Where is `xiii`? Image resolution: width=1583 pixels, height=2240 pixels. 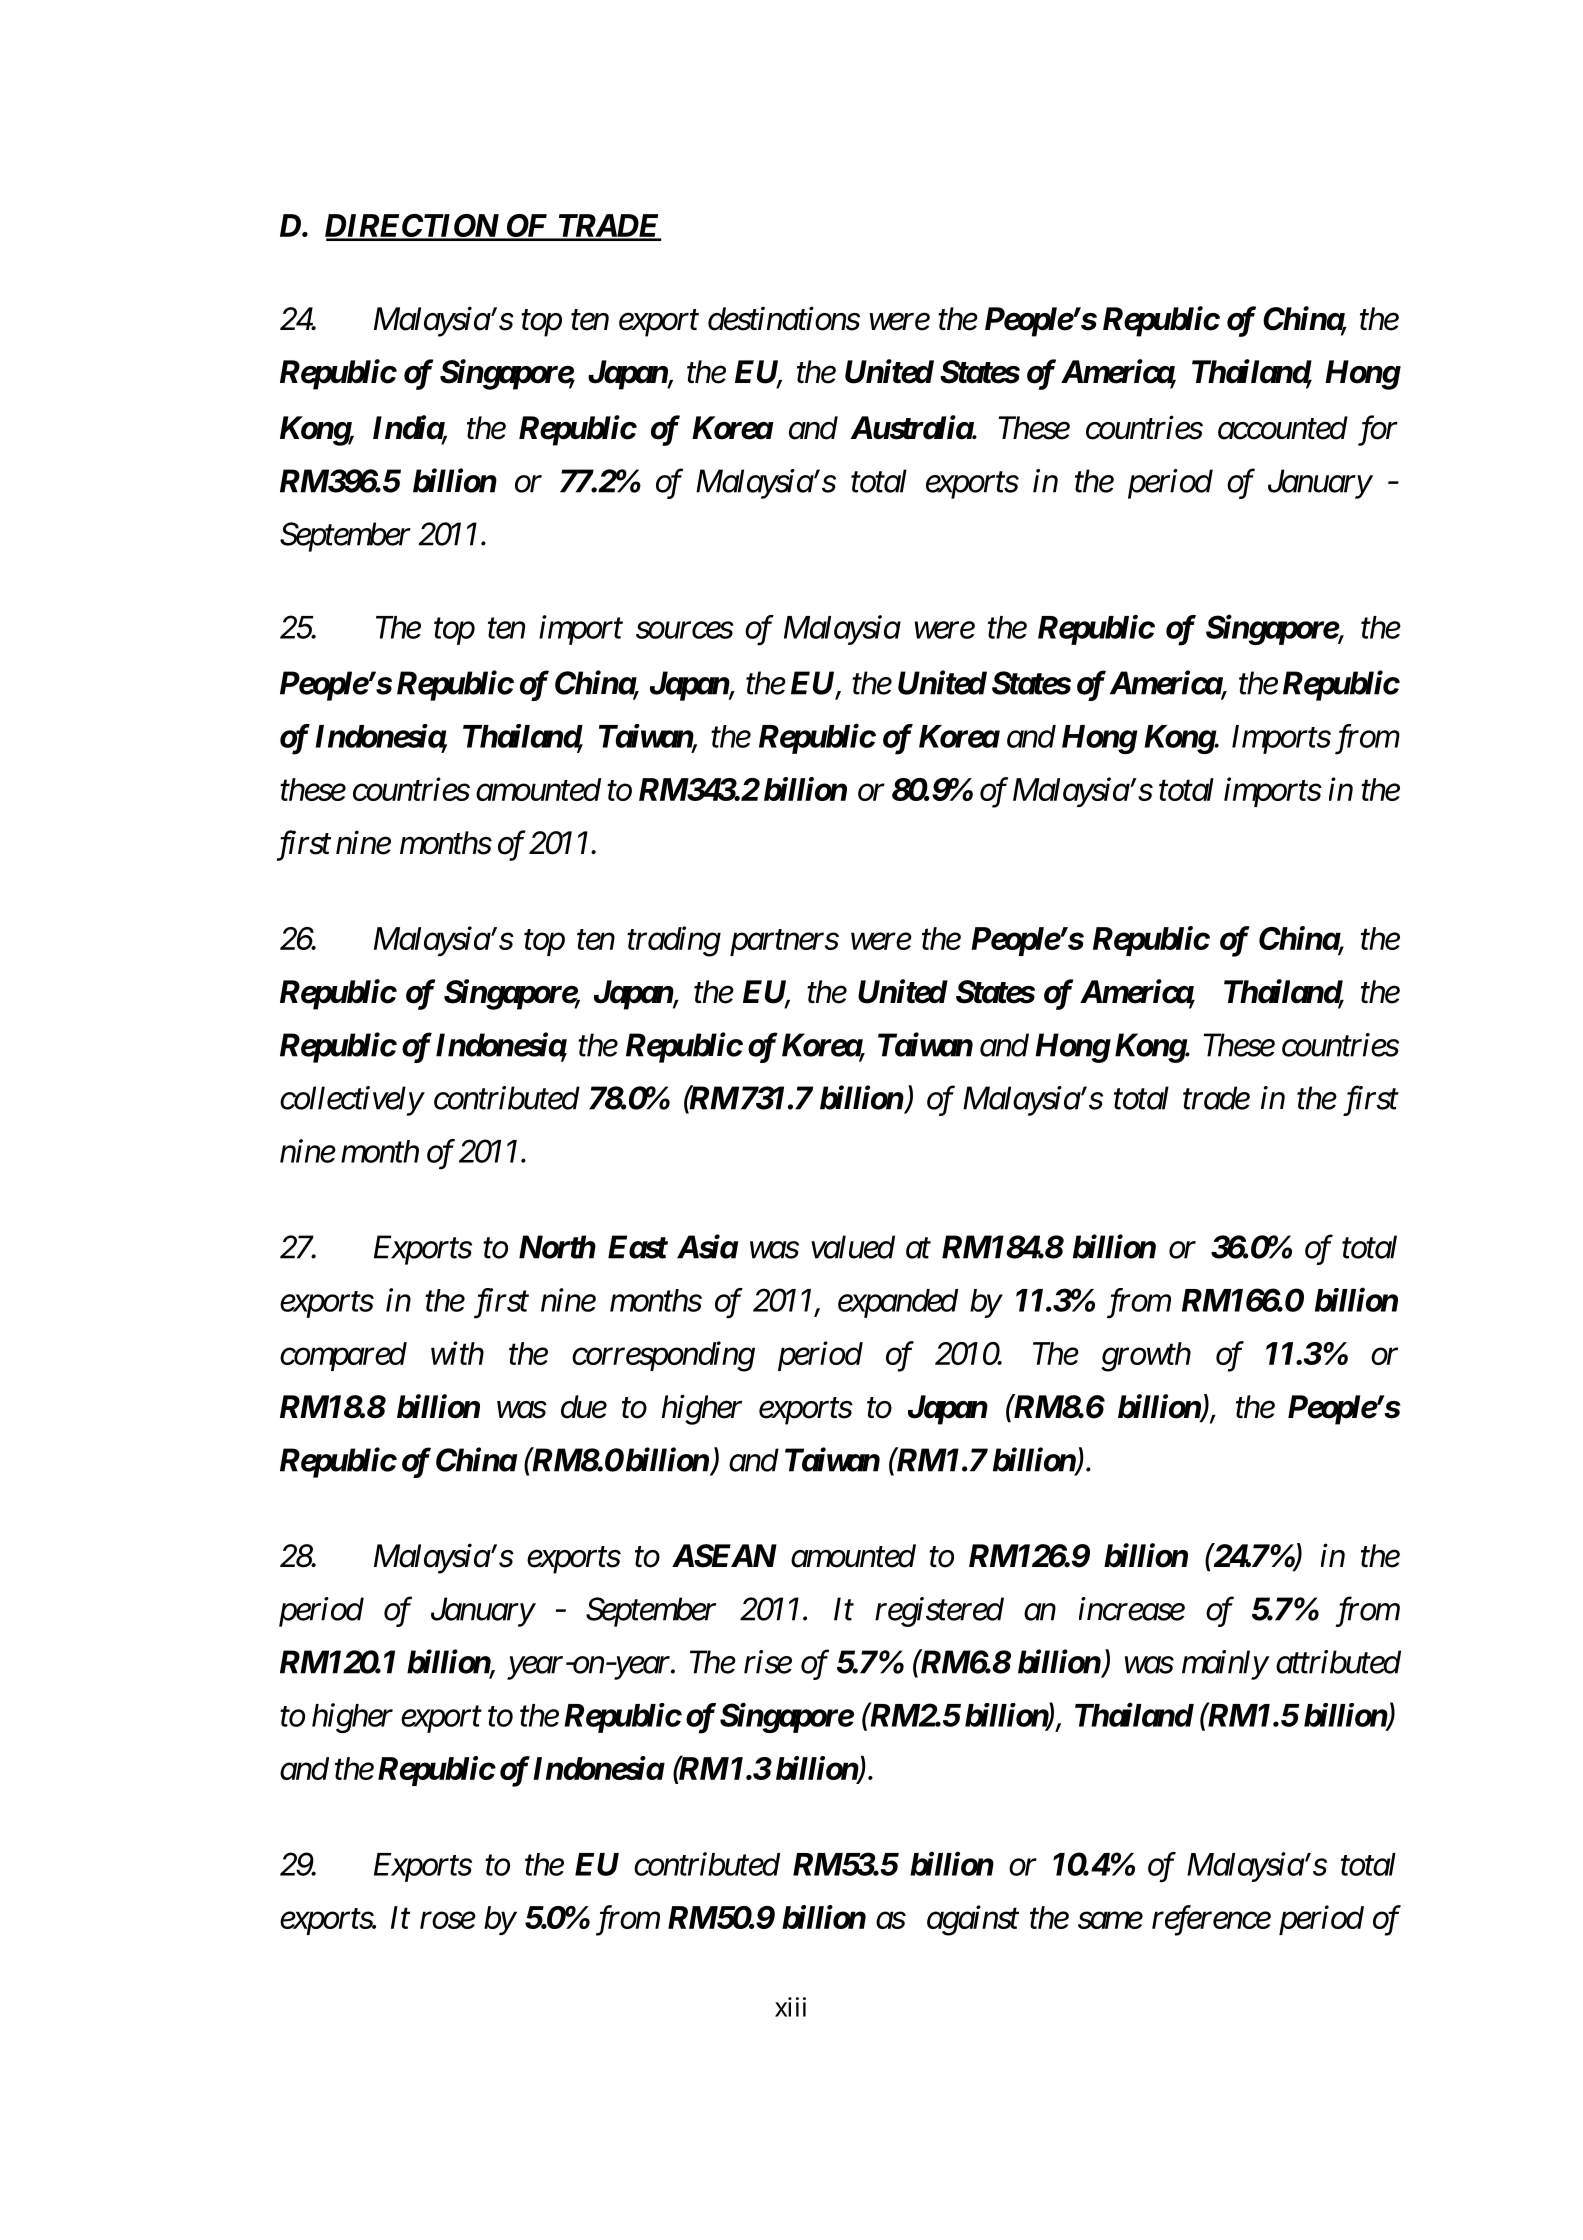
xiii is located at coordinates (790, 2007).
